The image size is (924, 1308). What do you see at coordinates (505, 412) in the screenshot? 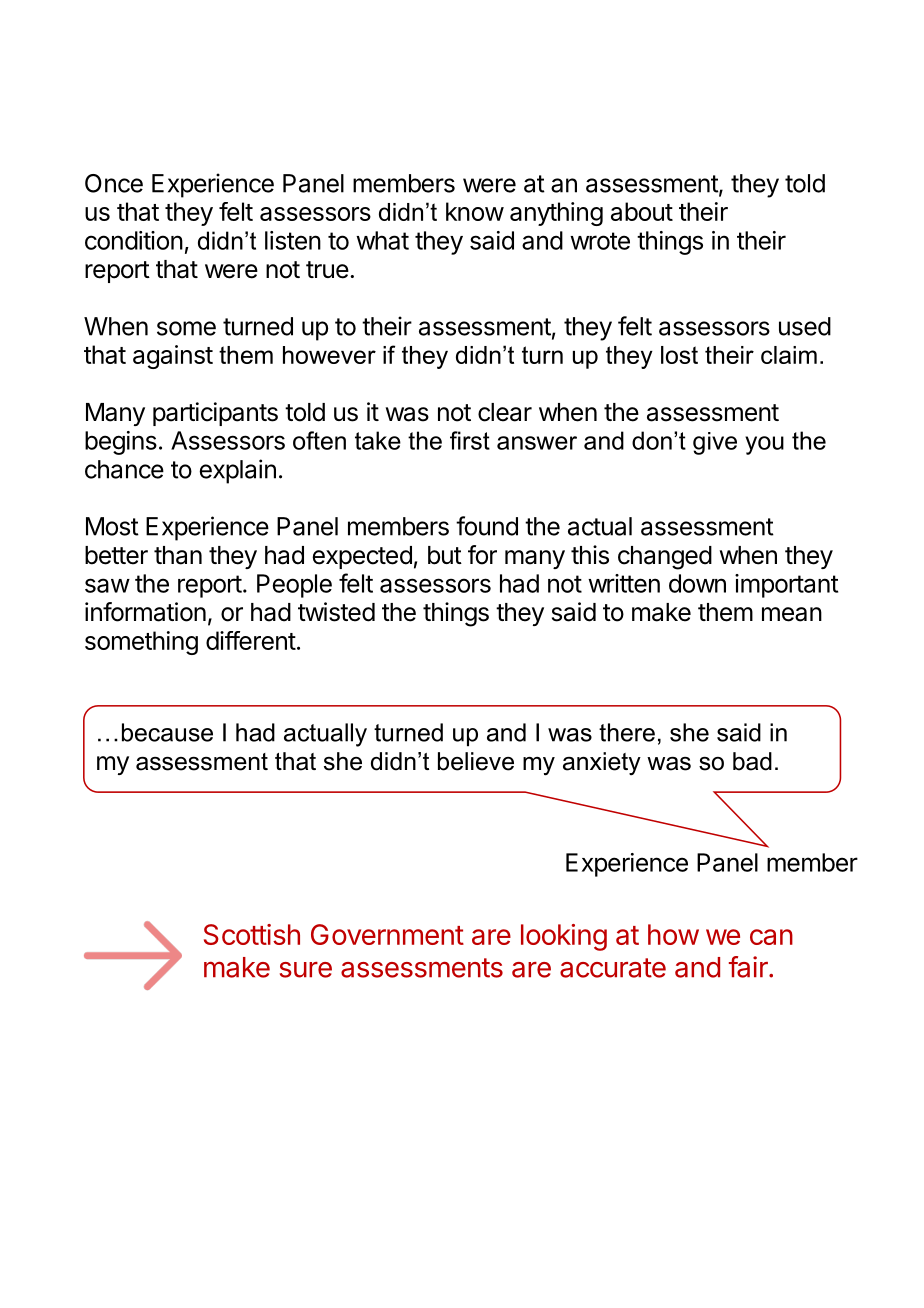
I see `clear` at bounding box center [505, 412].
